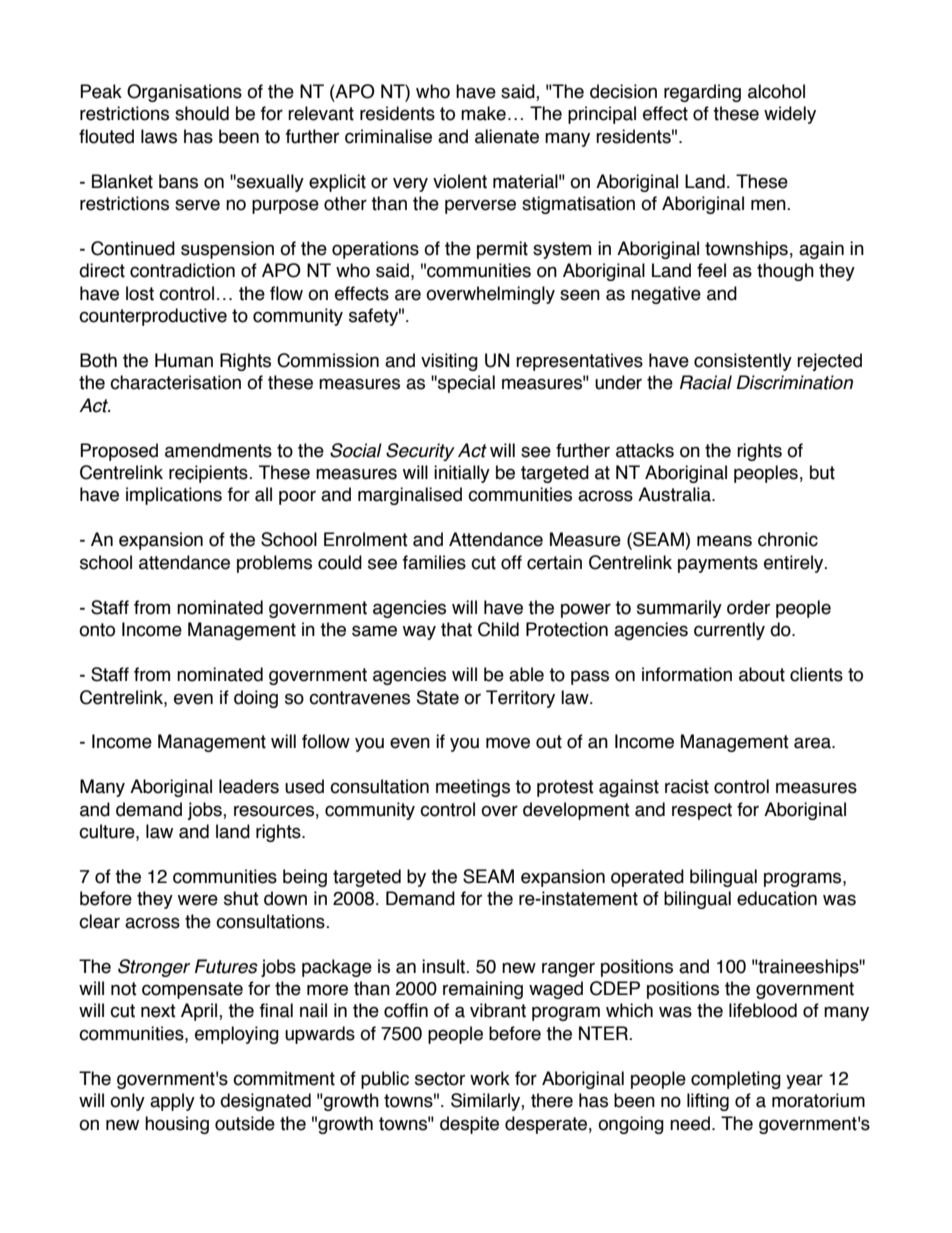  Describe the element at coordinates (777, 898) in the screenshot. I see `education` at that location.
